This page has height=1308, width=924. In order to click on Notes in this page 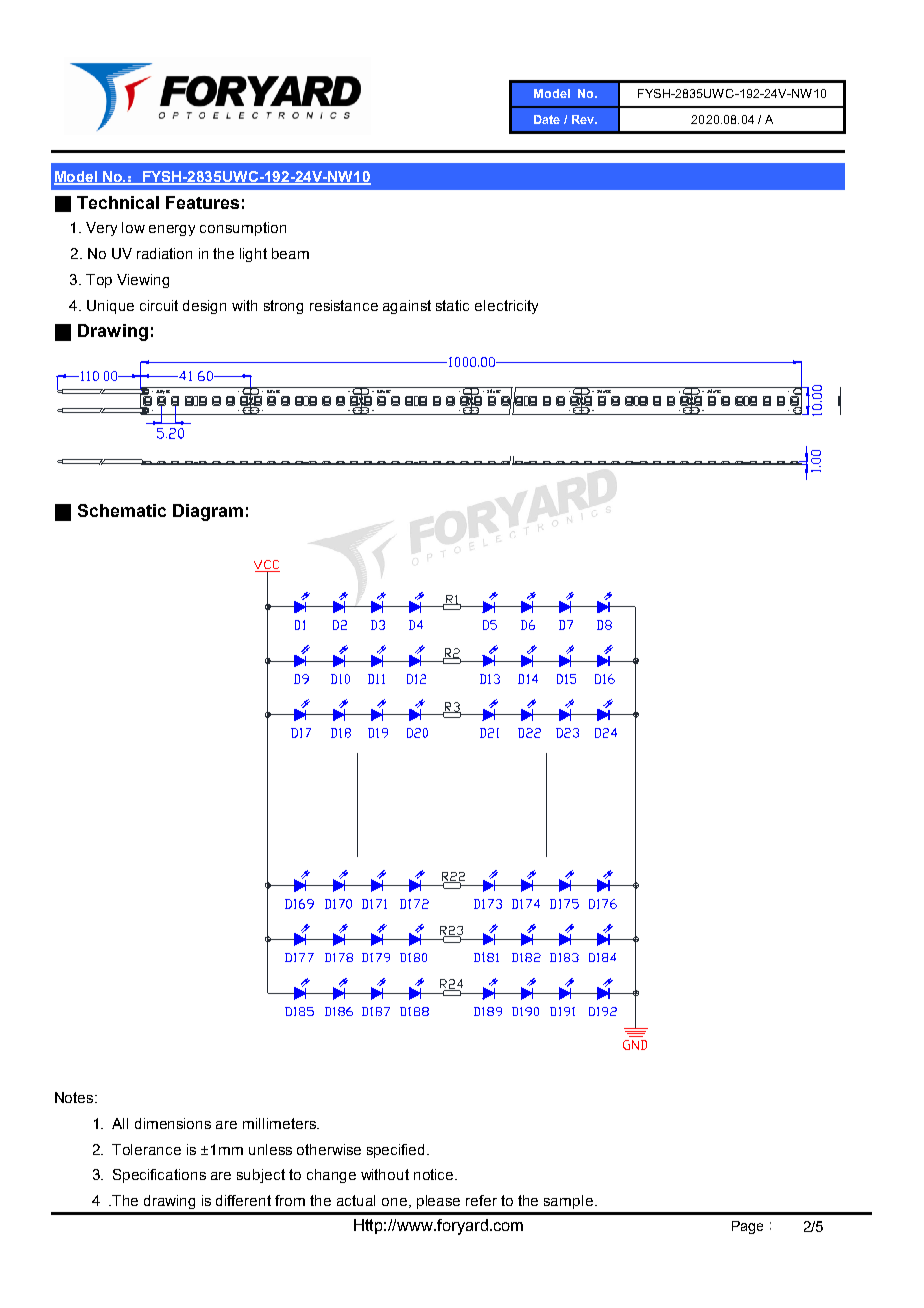, I will do `click(75, 1097)`.
